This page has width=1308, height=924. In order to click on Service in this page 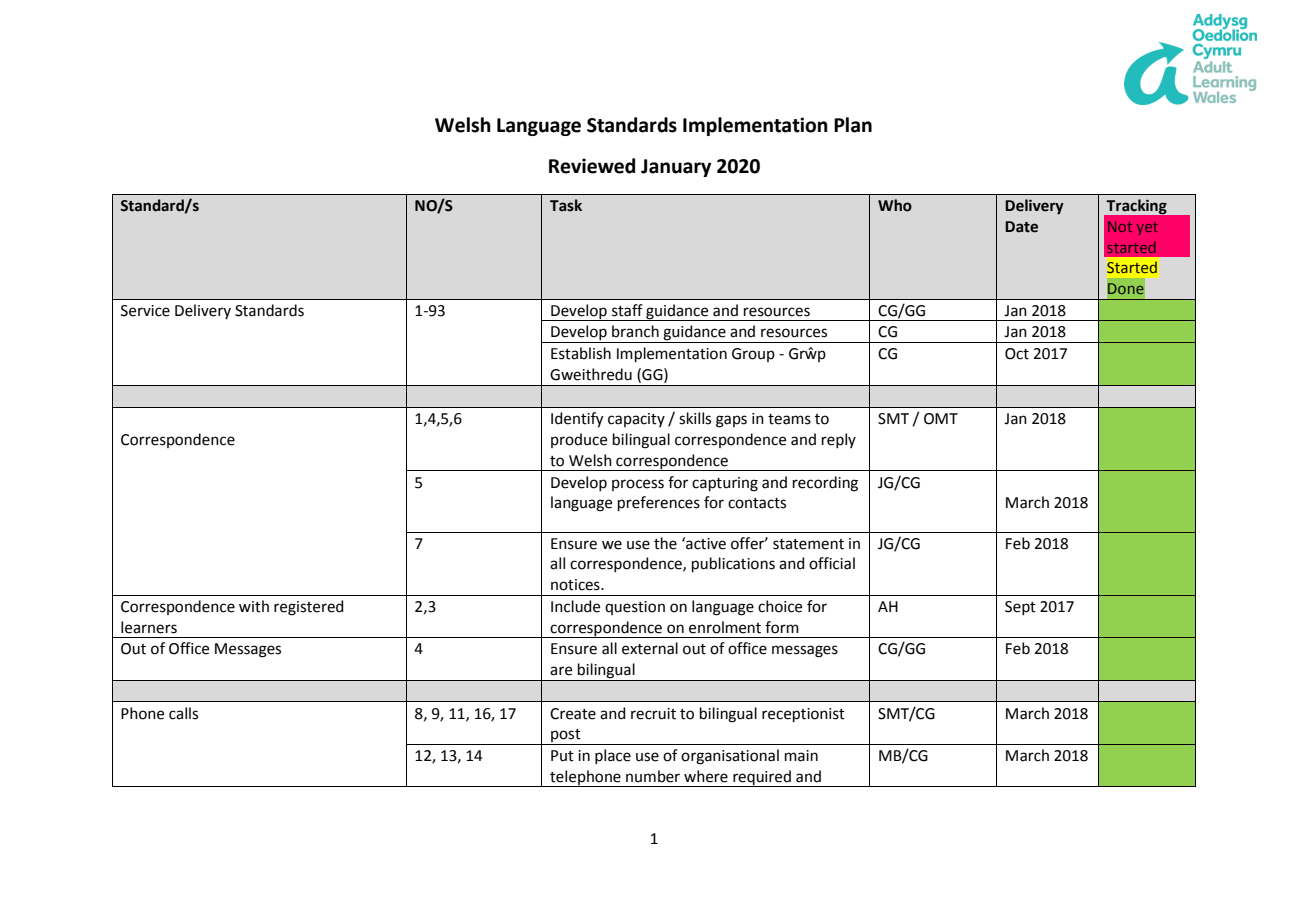, I will do `click(145, 311)`.
